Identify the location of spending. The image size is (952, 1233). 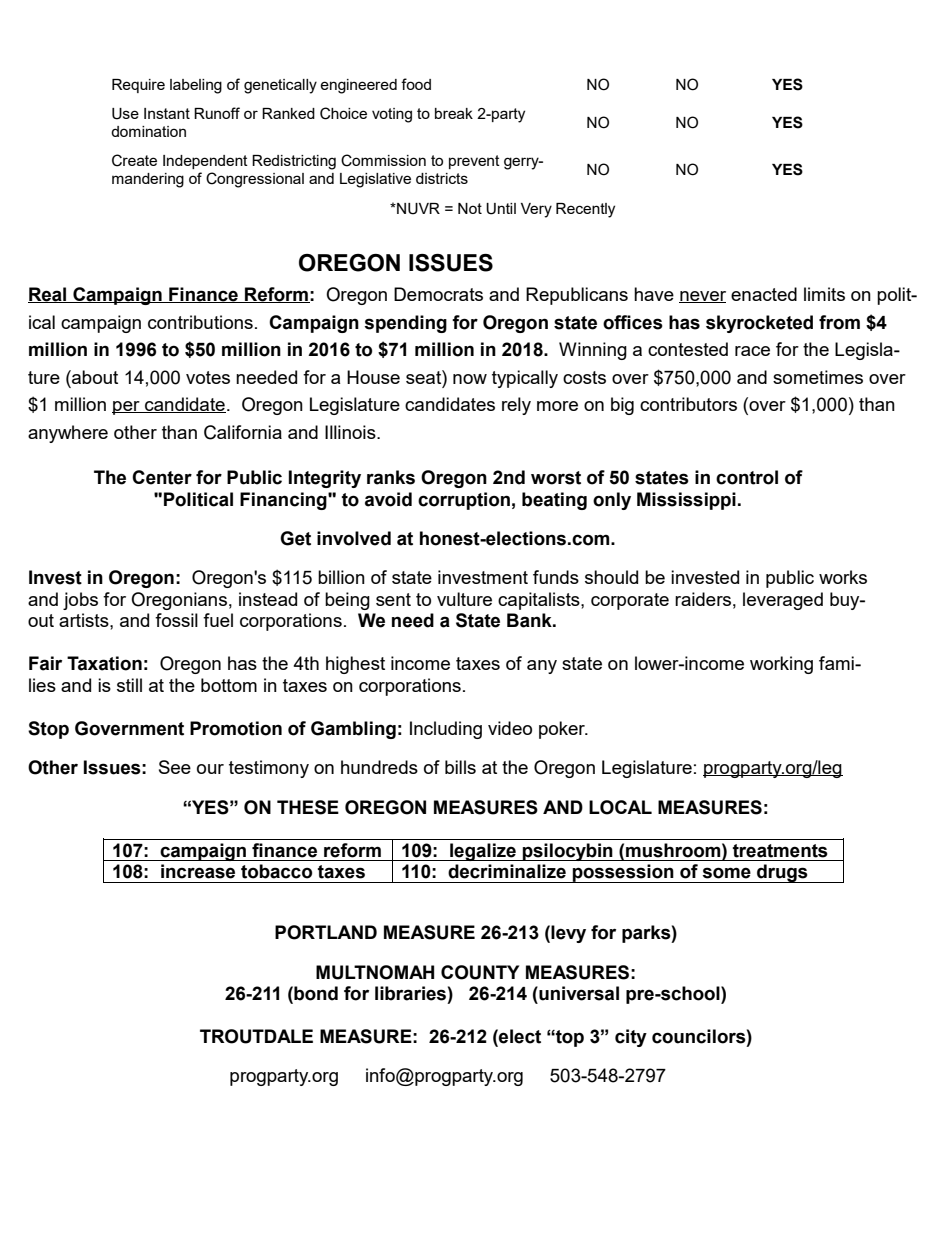
(405, 324).
